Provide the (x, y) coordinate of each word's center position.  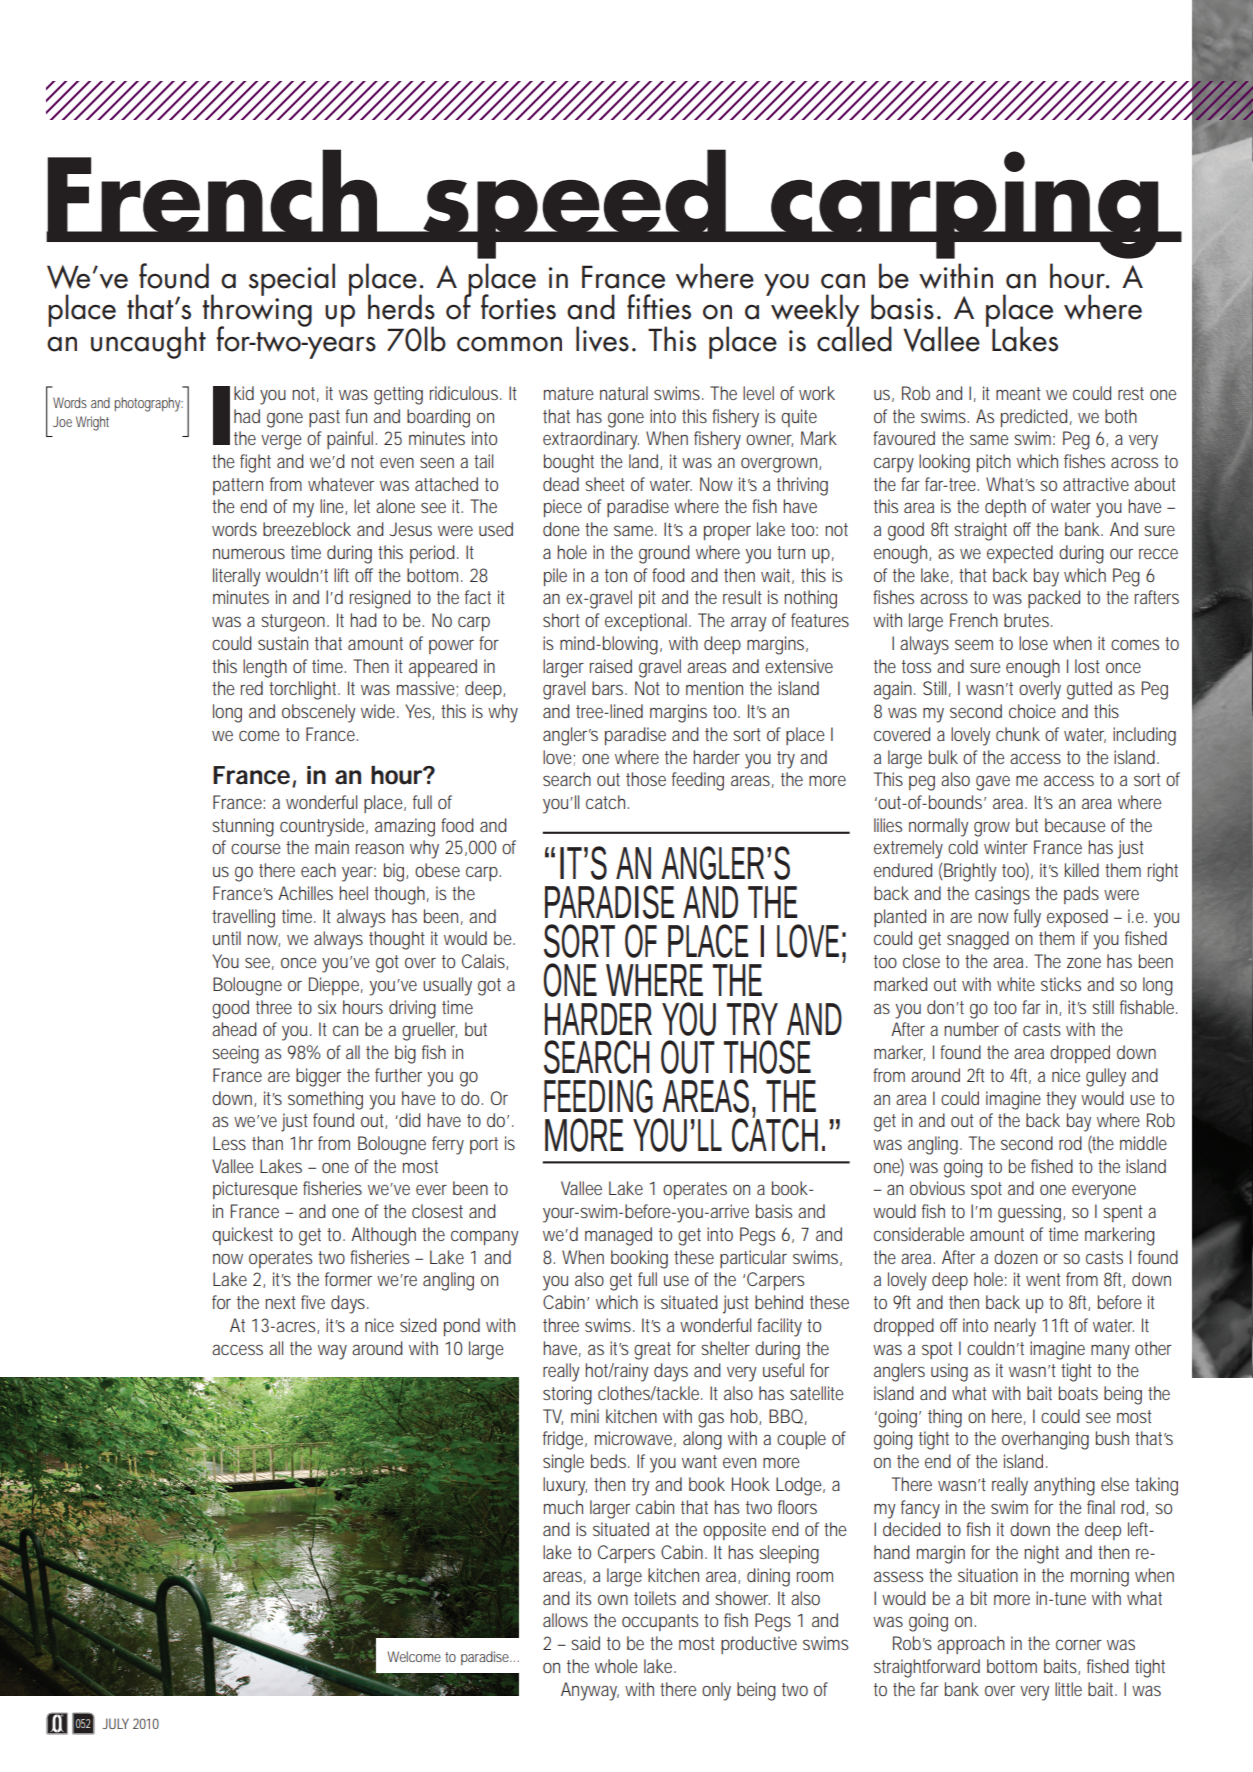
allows (565, 1620)
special (292, 279)
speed (574, 204)
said (585, 1643)
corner (1079, 1645)
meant (1018, 393)
